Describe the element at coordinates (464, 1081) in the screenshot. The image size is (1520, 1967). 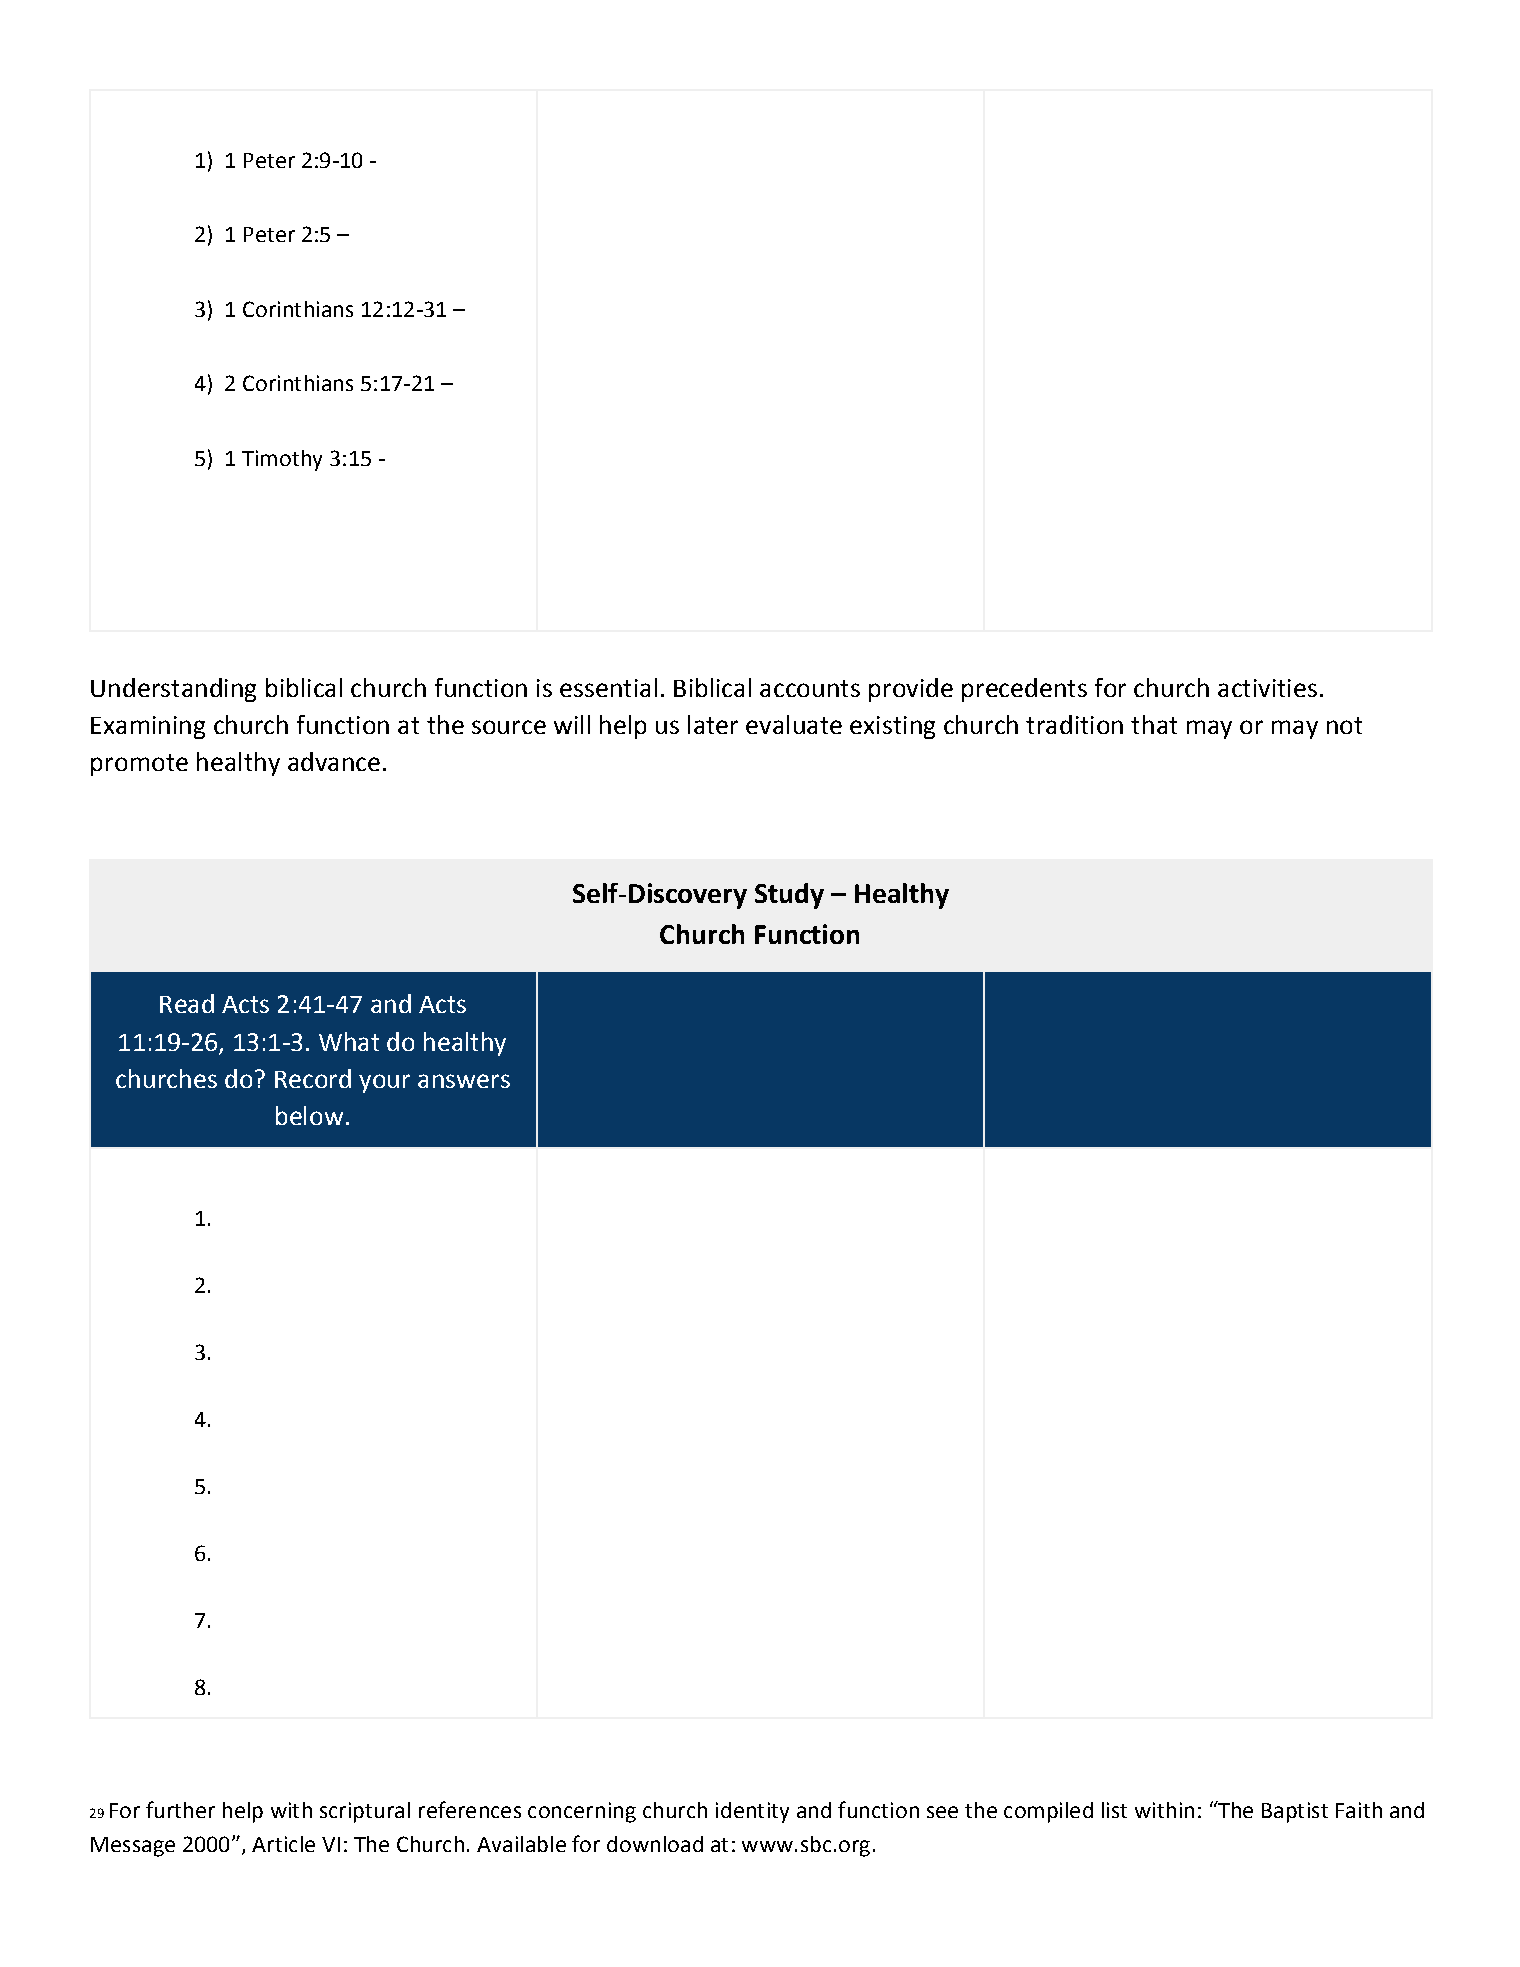
I see `answers` at that location.
